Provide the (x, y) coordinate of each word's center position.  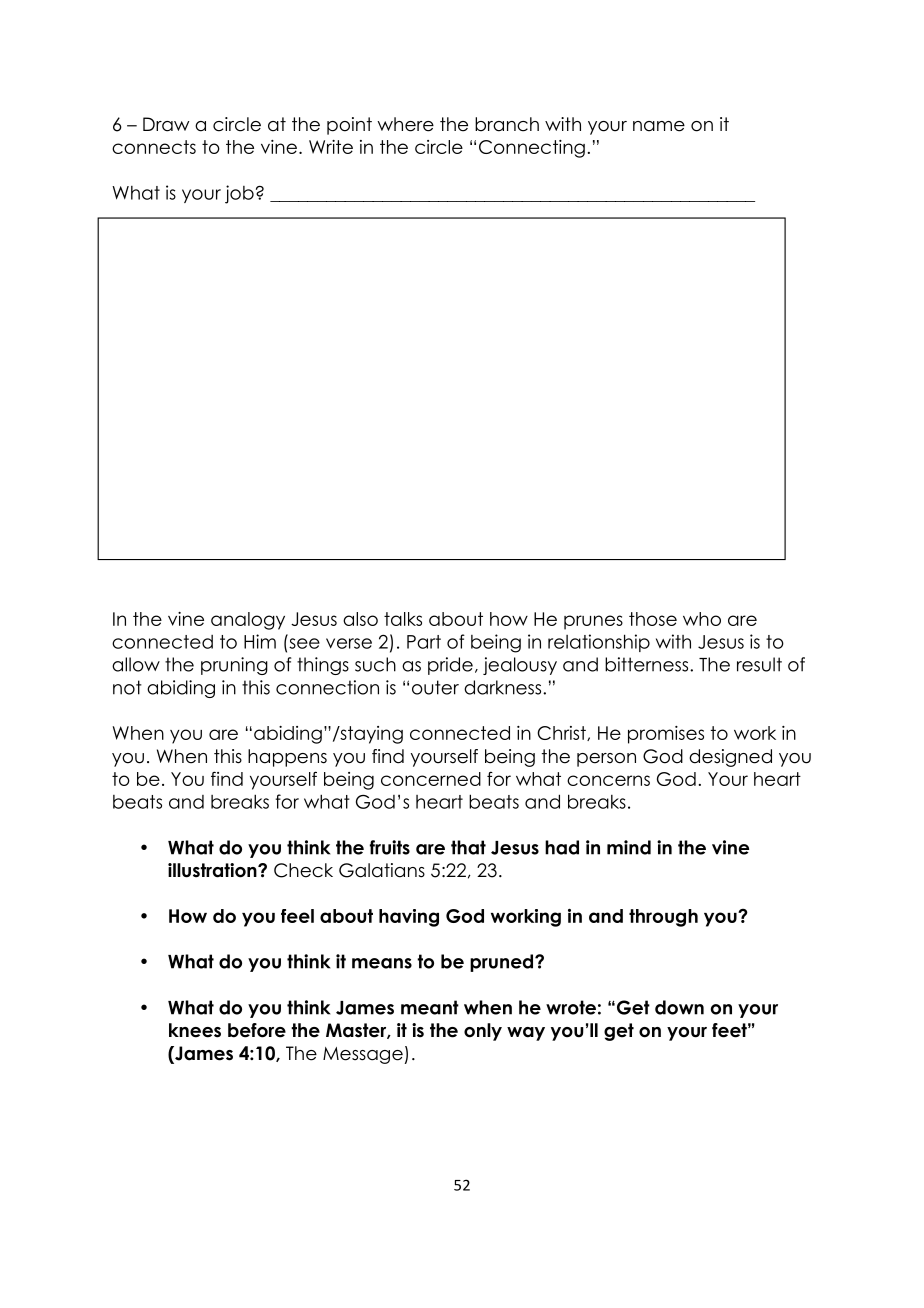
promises (666, 735)
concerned (431, 779)
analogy (248, 621)
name (659, 126)
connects (154, 147)
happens (287, 758)
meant (430, 1007)
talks (403, 619)
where (405, 124)
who (702, 619)
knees (195, 1030)
